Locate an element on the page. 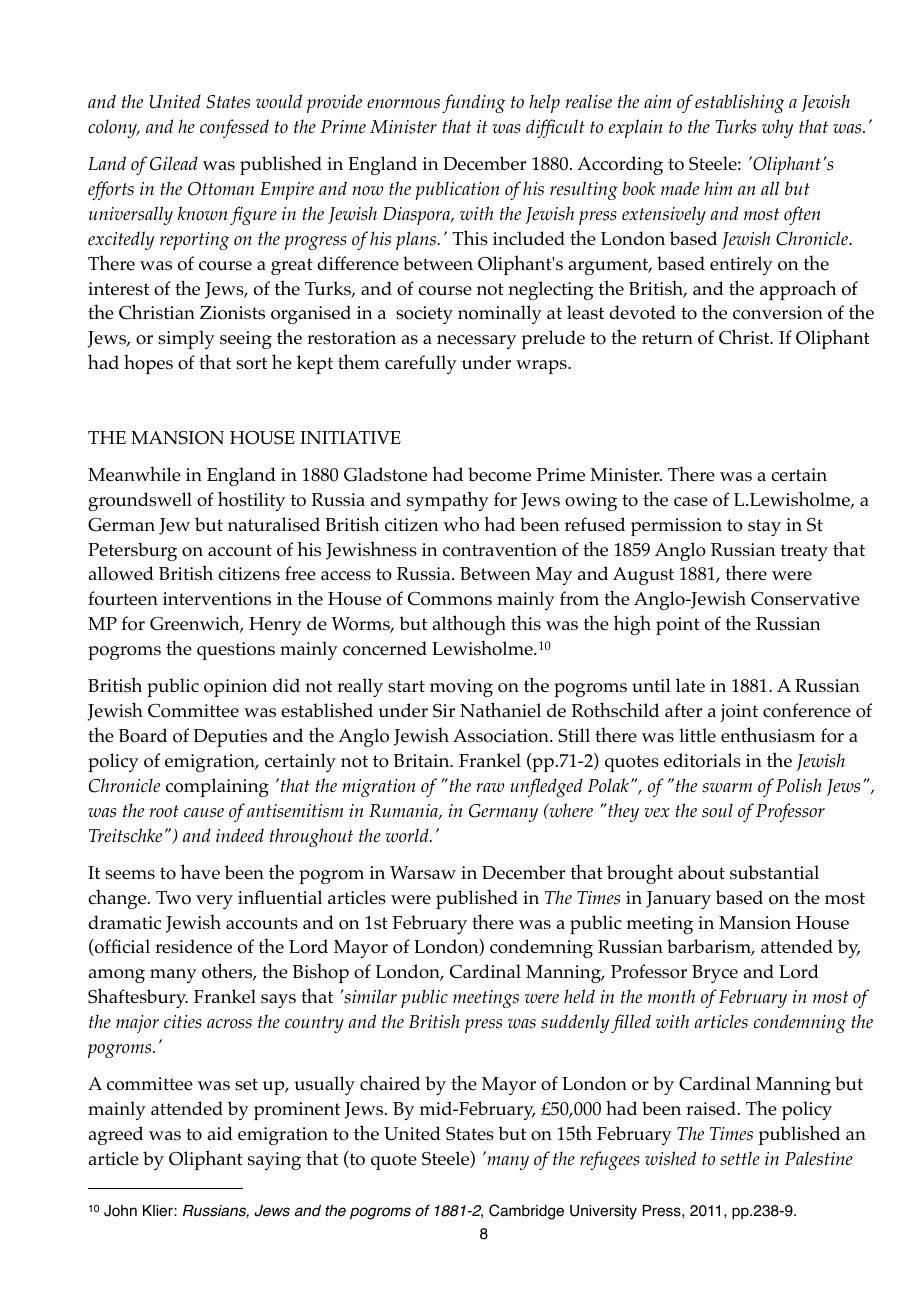 The image size is (924, 1308). hopes is located at coordinates (148, 364).
